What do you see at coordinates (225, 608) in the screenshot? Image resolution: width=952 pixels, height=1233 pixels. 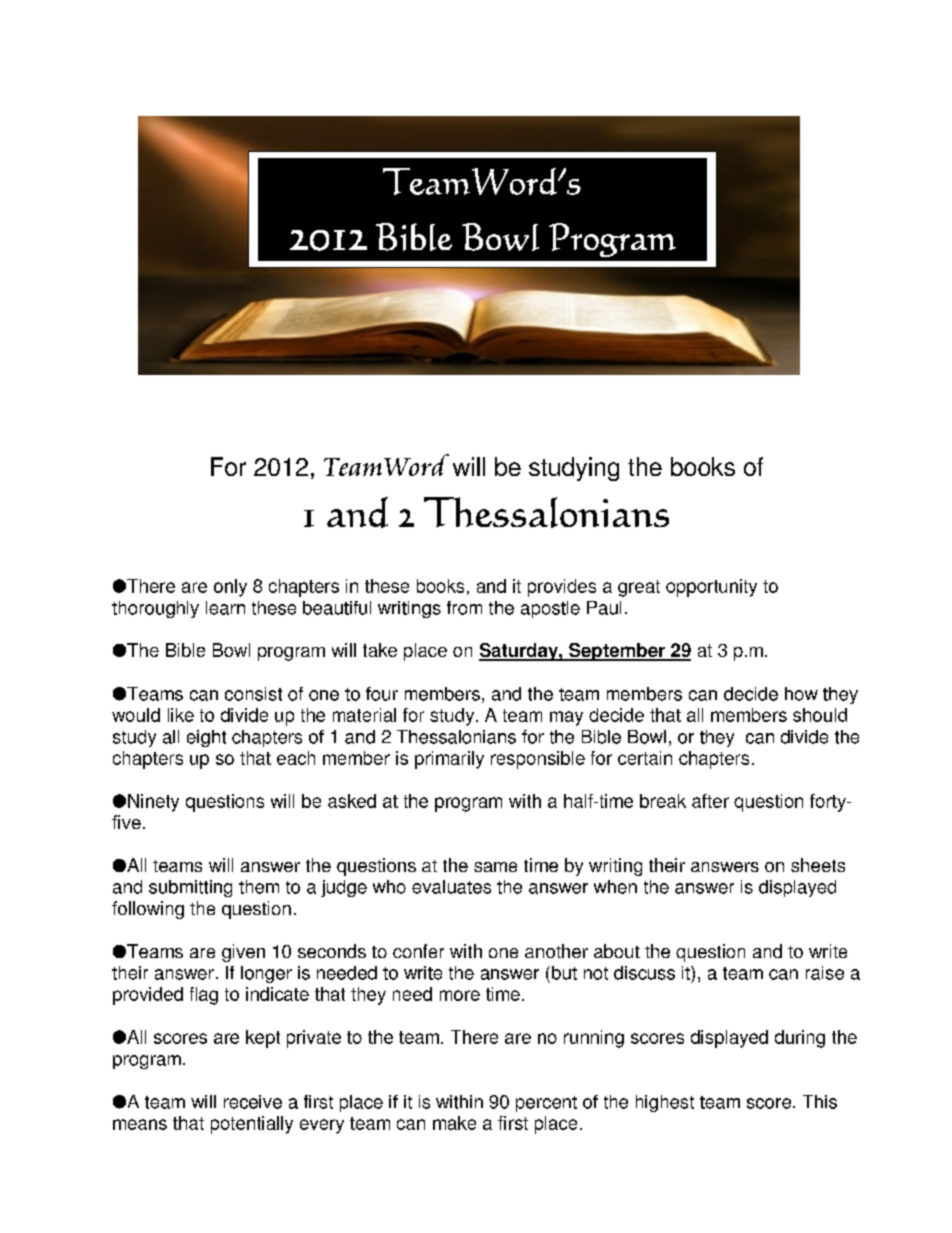 I see `learn` at bounding box center [225, 608].
